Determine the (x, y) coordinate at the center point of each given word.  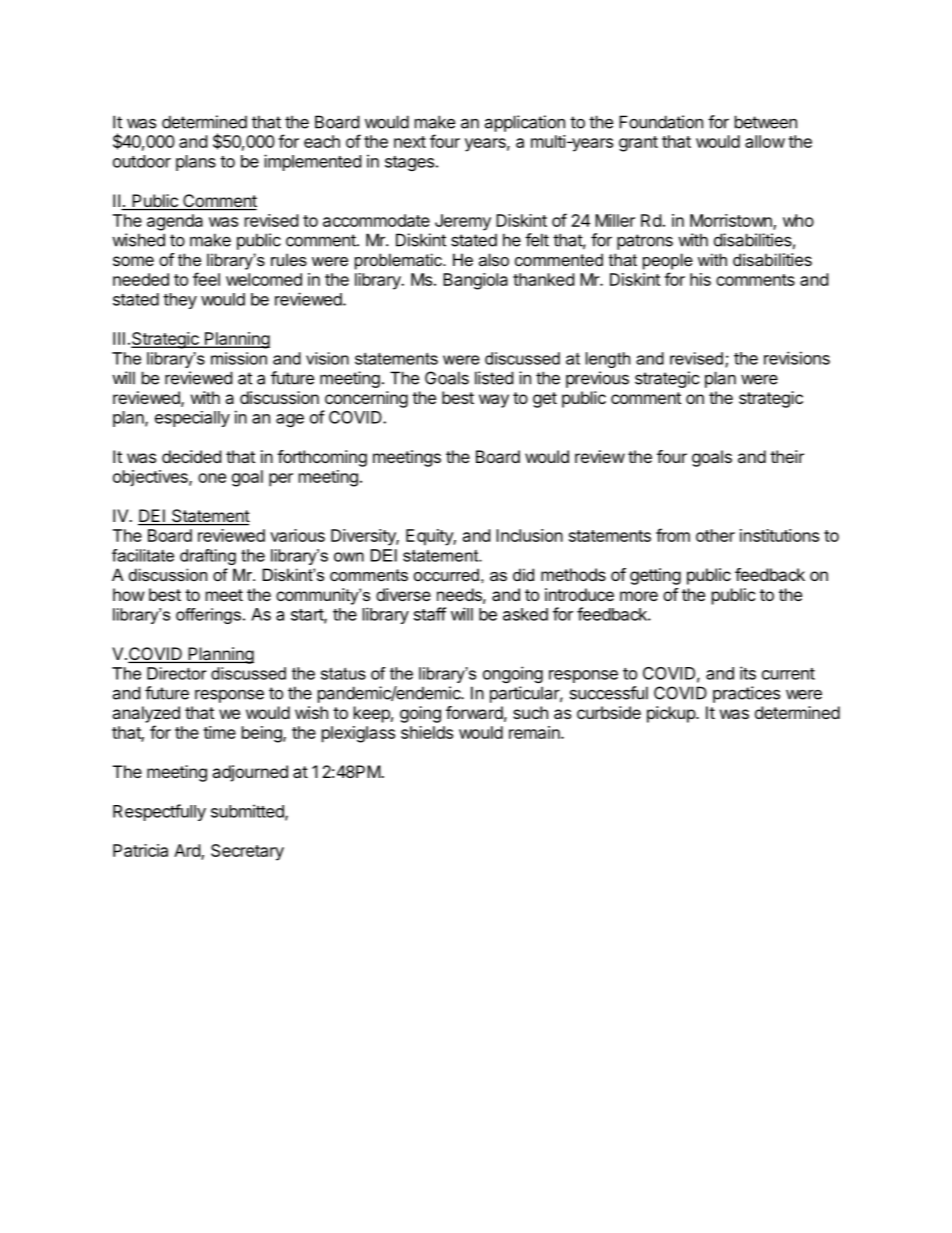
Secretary (247, 852)
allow (765, 141)
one (212, 478)
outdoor (142, 161)
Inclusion (529, 535)
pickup (672, 714)
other (715, 535)
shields (427, 732)
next (410, 142)
